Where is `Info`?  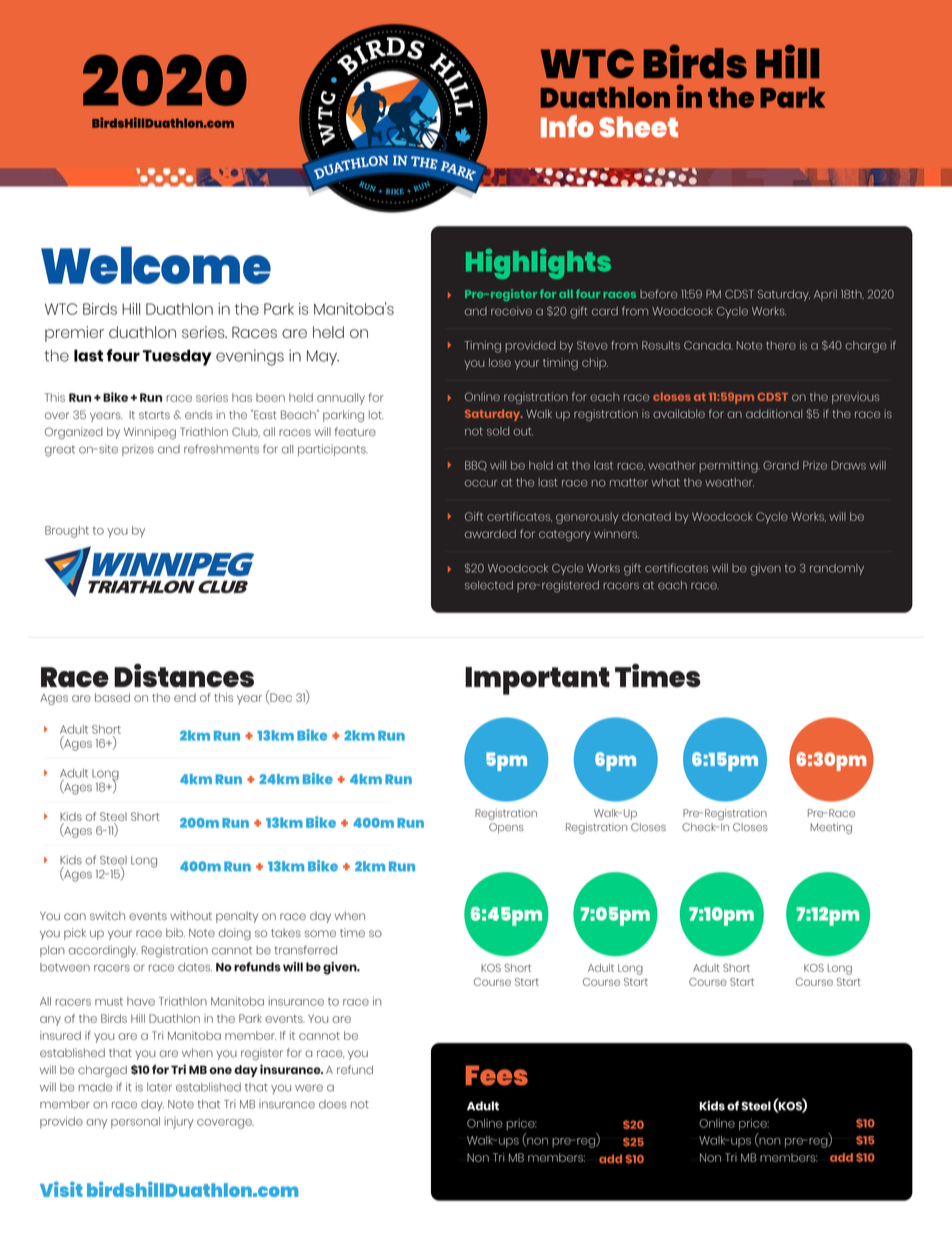 Info is located at coordinates (567, 126).
